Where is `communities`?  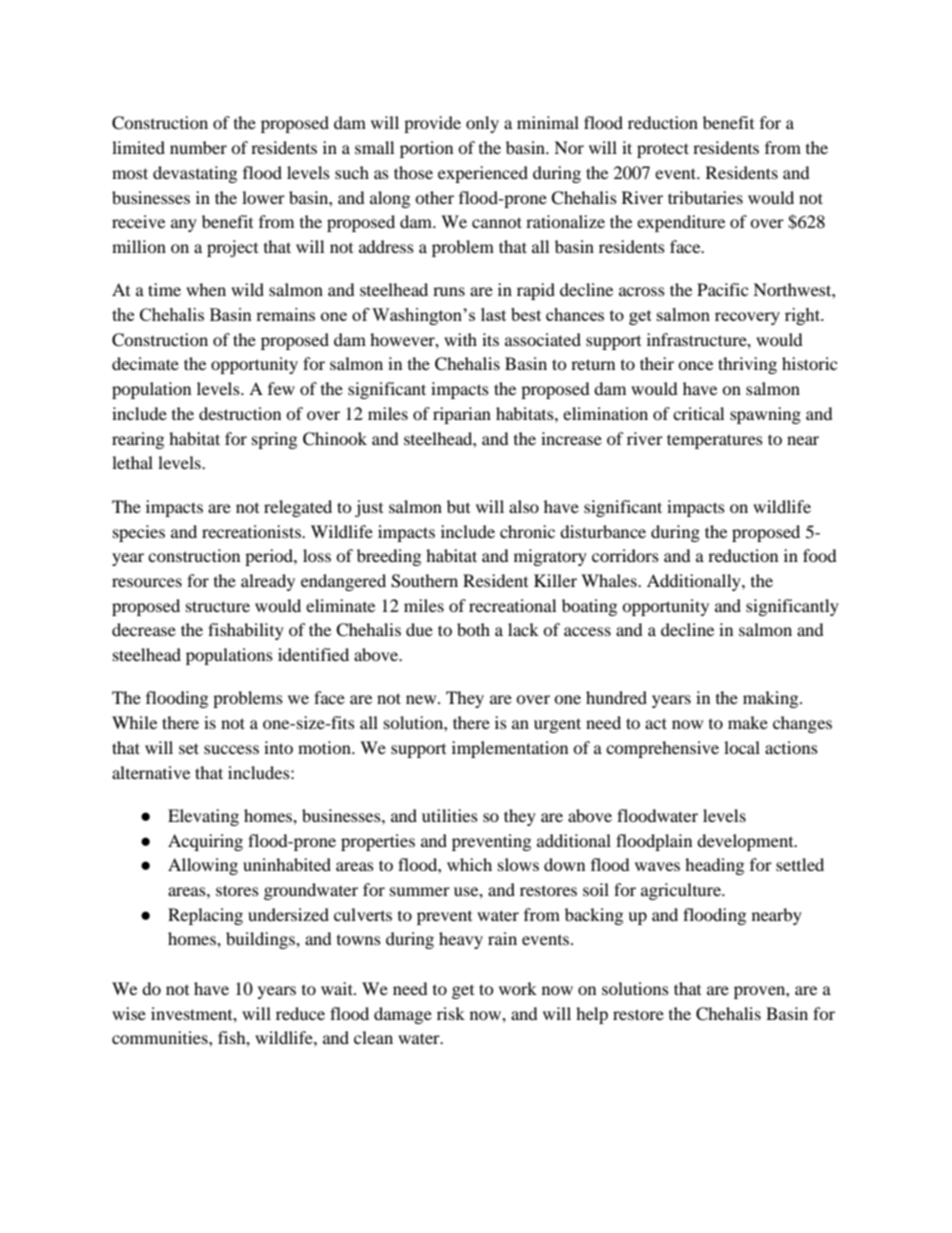
communities is located at coordinates (161, 1037).
